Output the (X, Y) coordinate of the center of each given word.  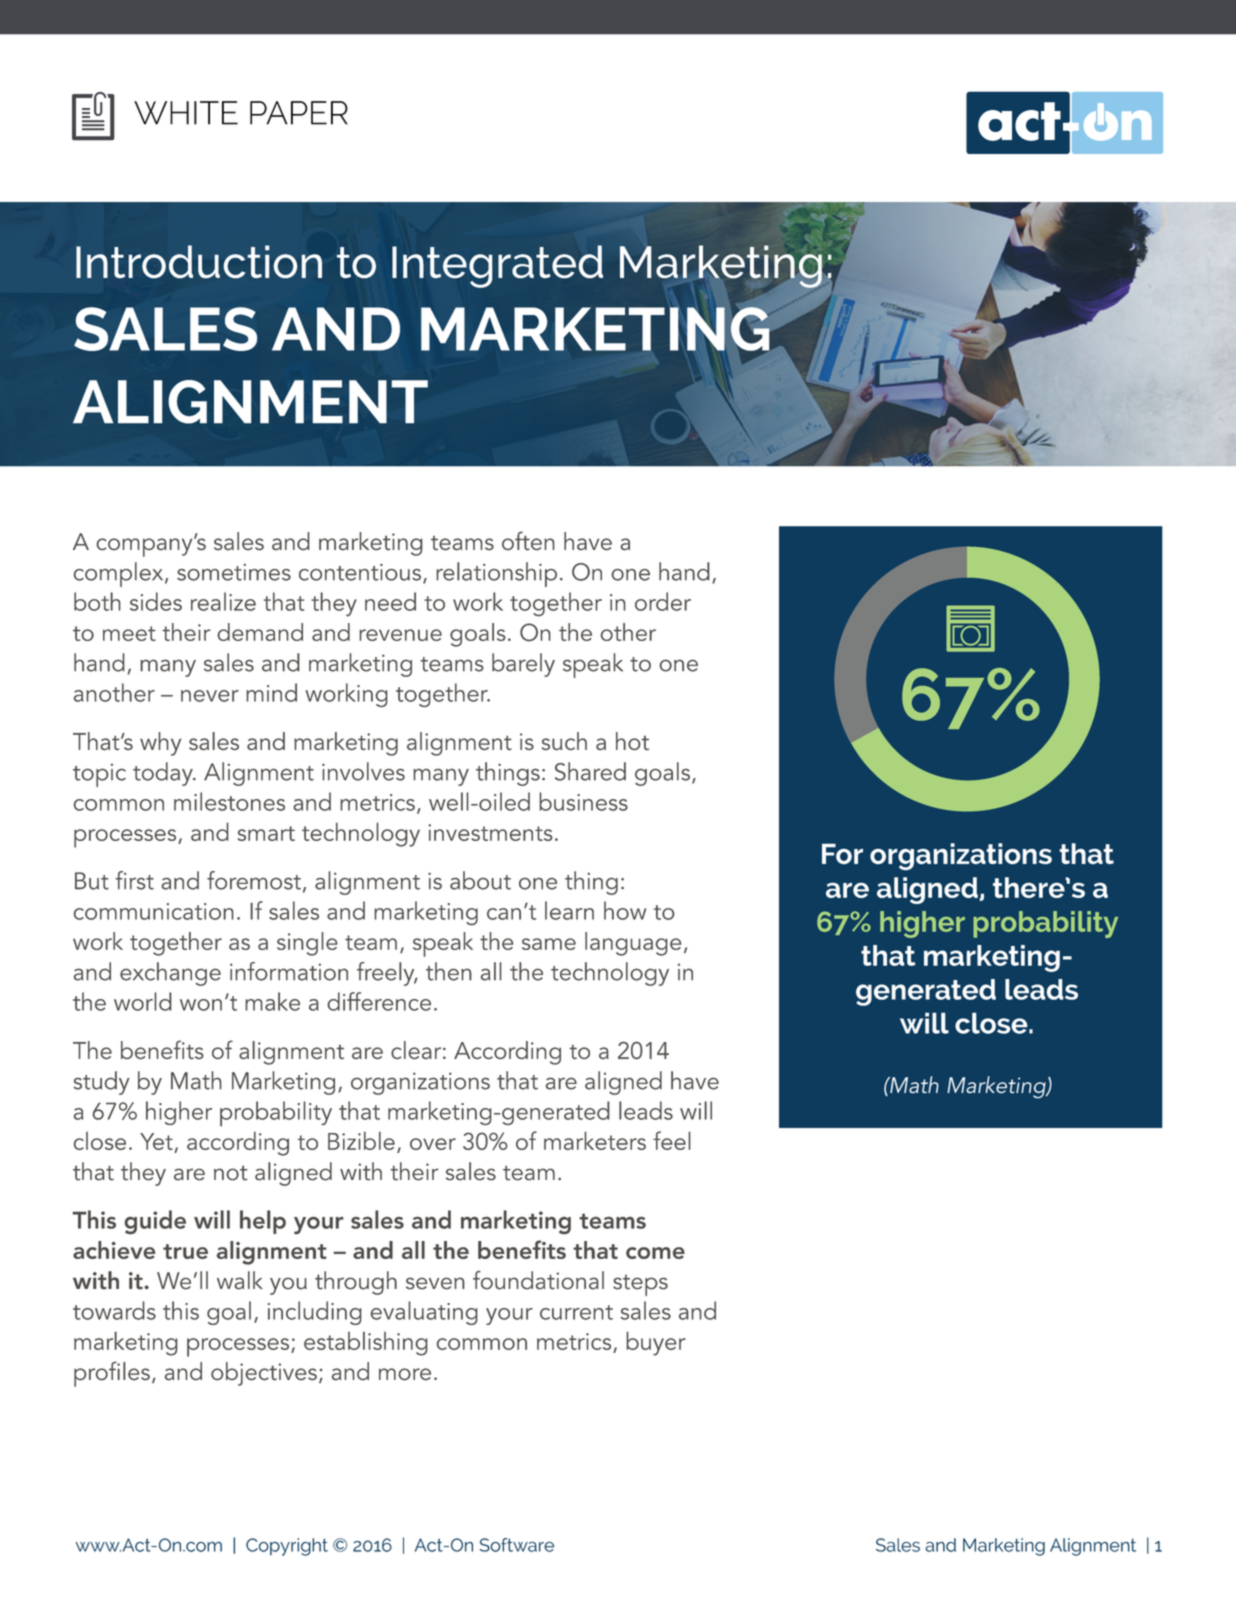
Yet (156, 1141)
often (528, 541)
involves (363, 771)
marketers (595, 1140)
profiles (112, 1374)
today (164, 774)
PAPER (299, 113)
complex (120, 574)
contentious (360, 572)
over (433, 1144)
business (583, 801)
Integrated (497, 266)
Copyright (287, 1547)
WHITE (186, 113)
